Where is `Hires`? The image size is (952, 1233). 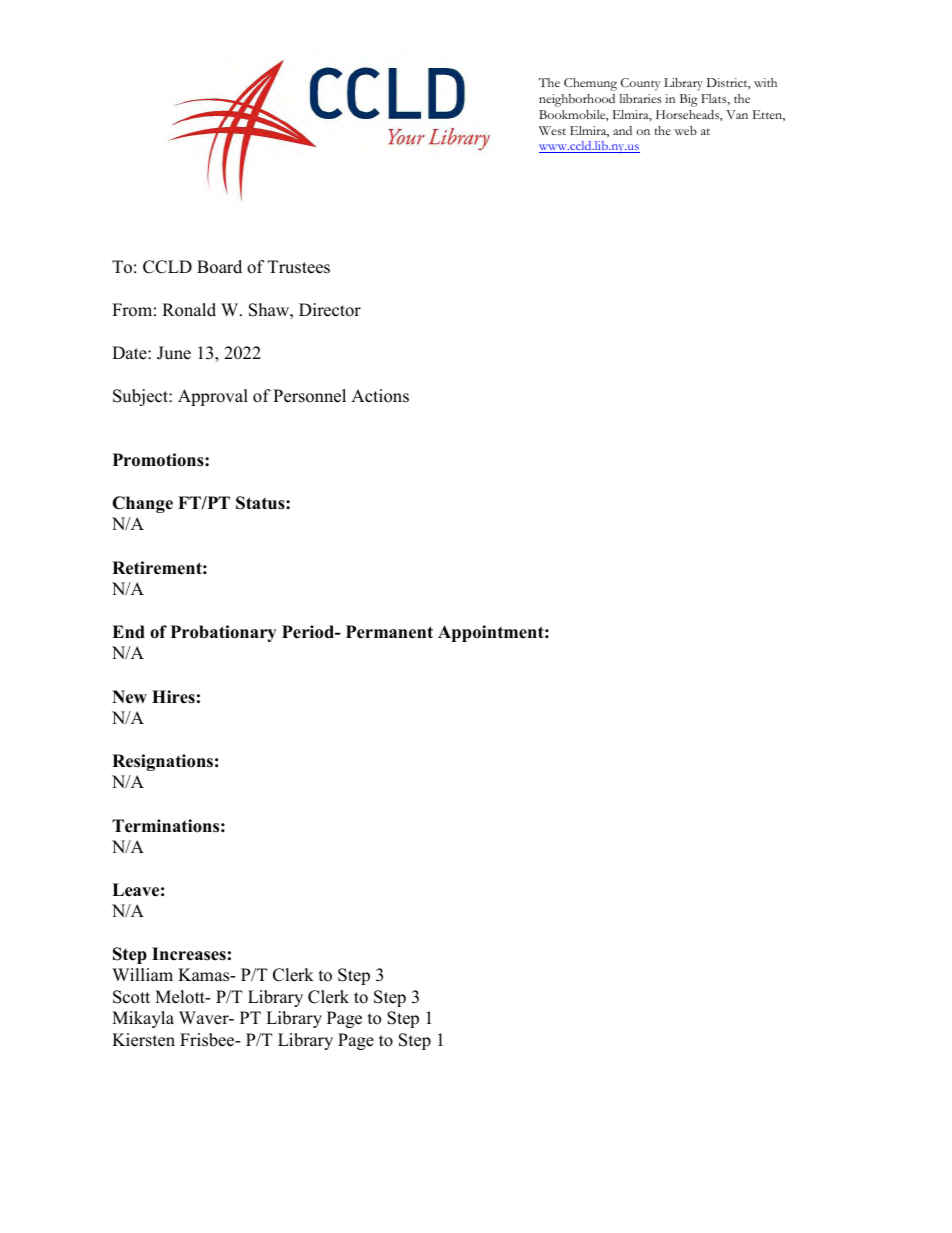
Hires is located at coordinates (173, 697).
